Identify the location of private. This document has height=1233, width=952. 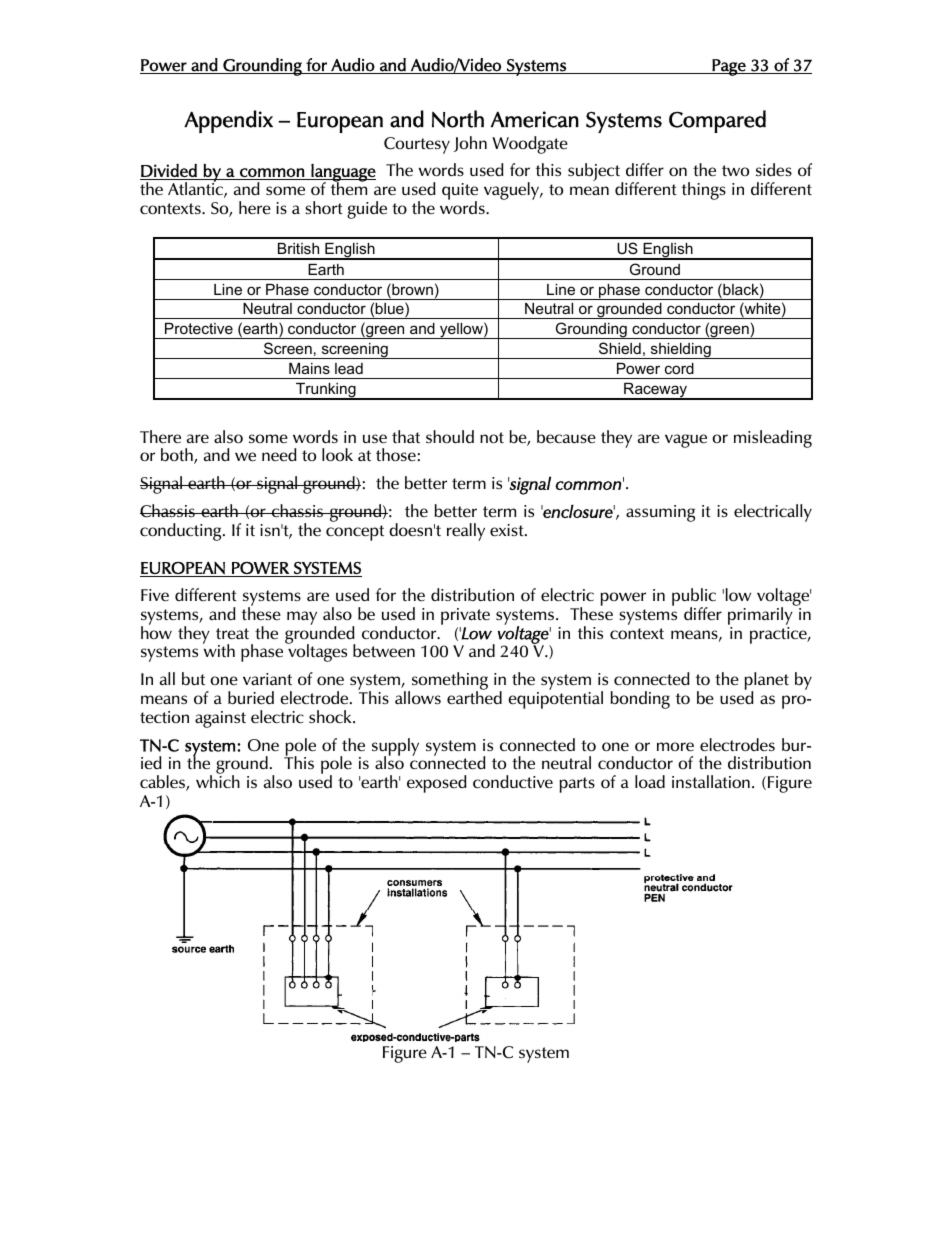
(465, 618).
